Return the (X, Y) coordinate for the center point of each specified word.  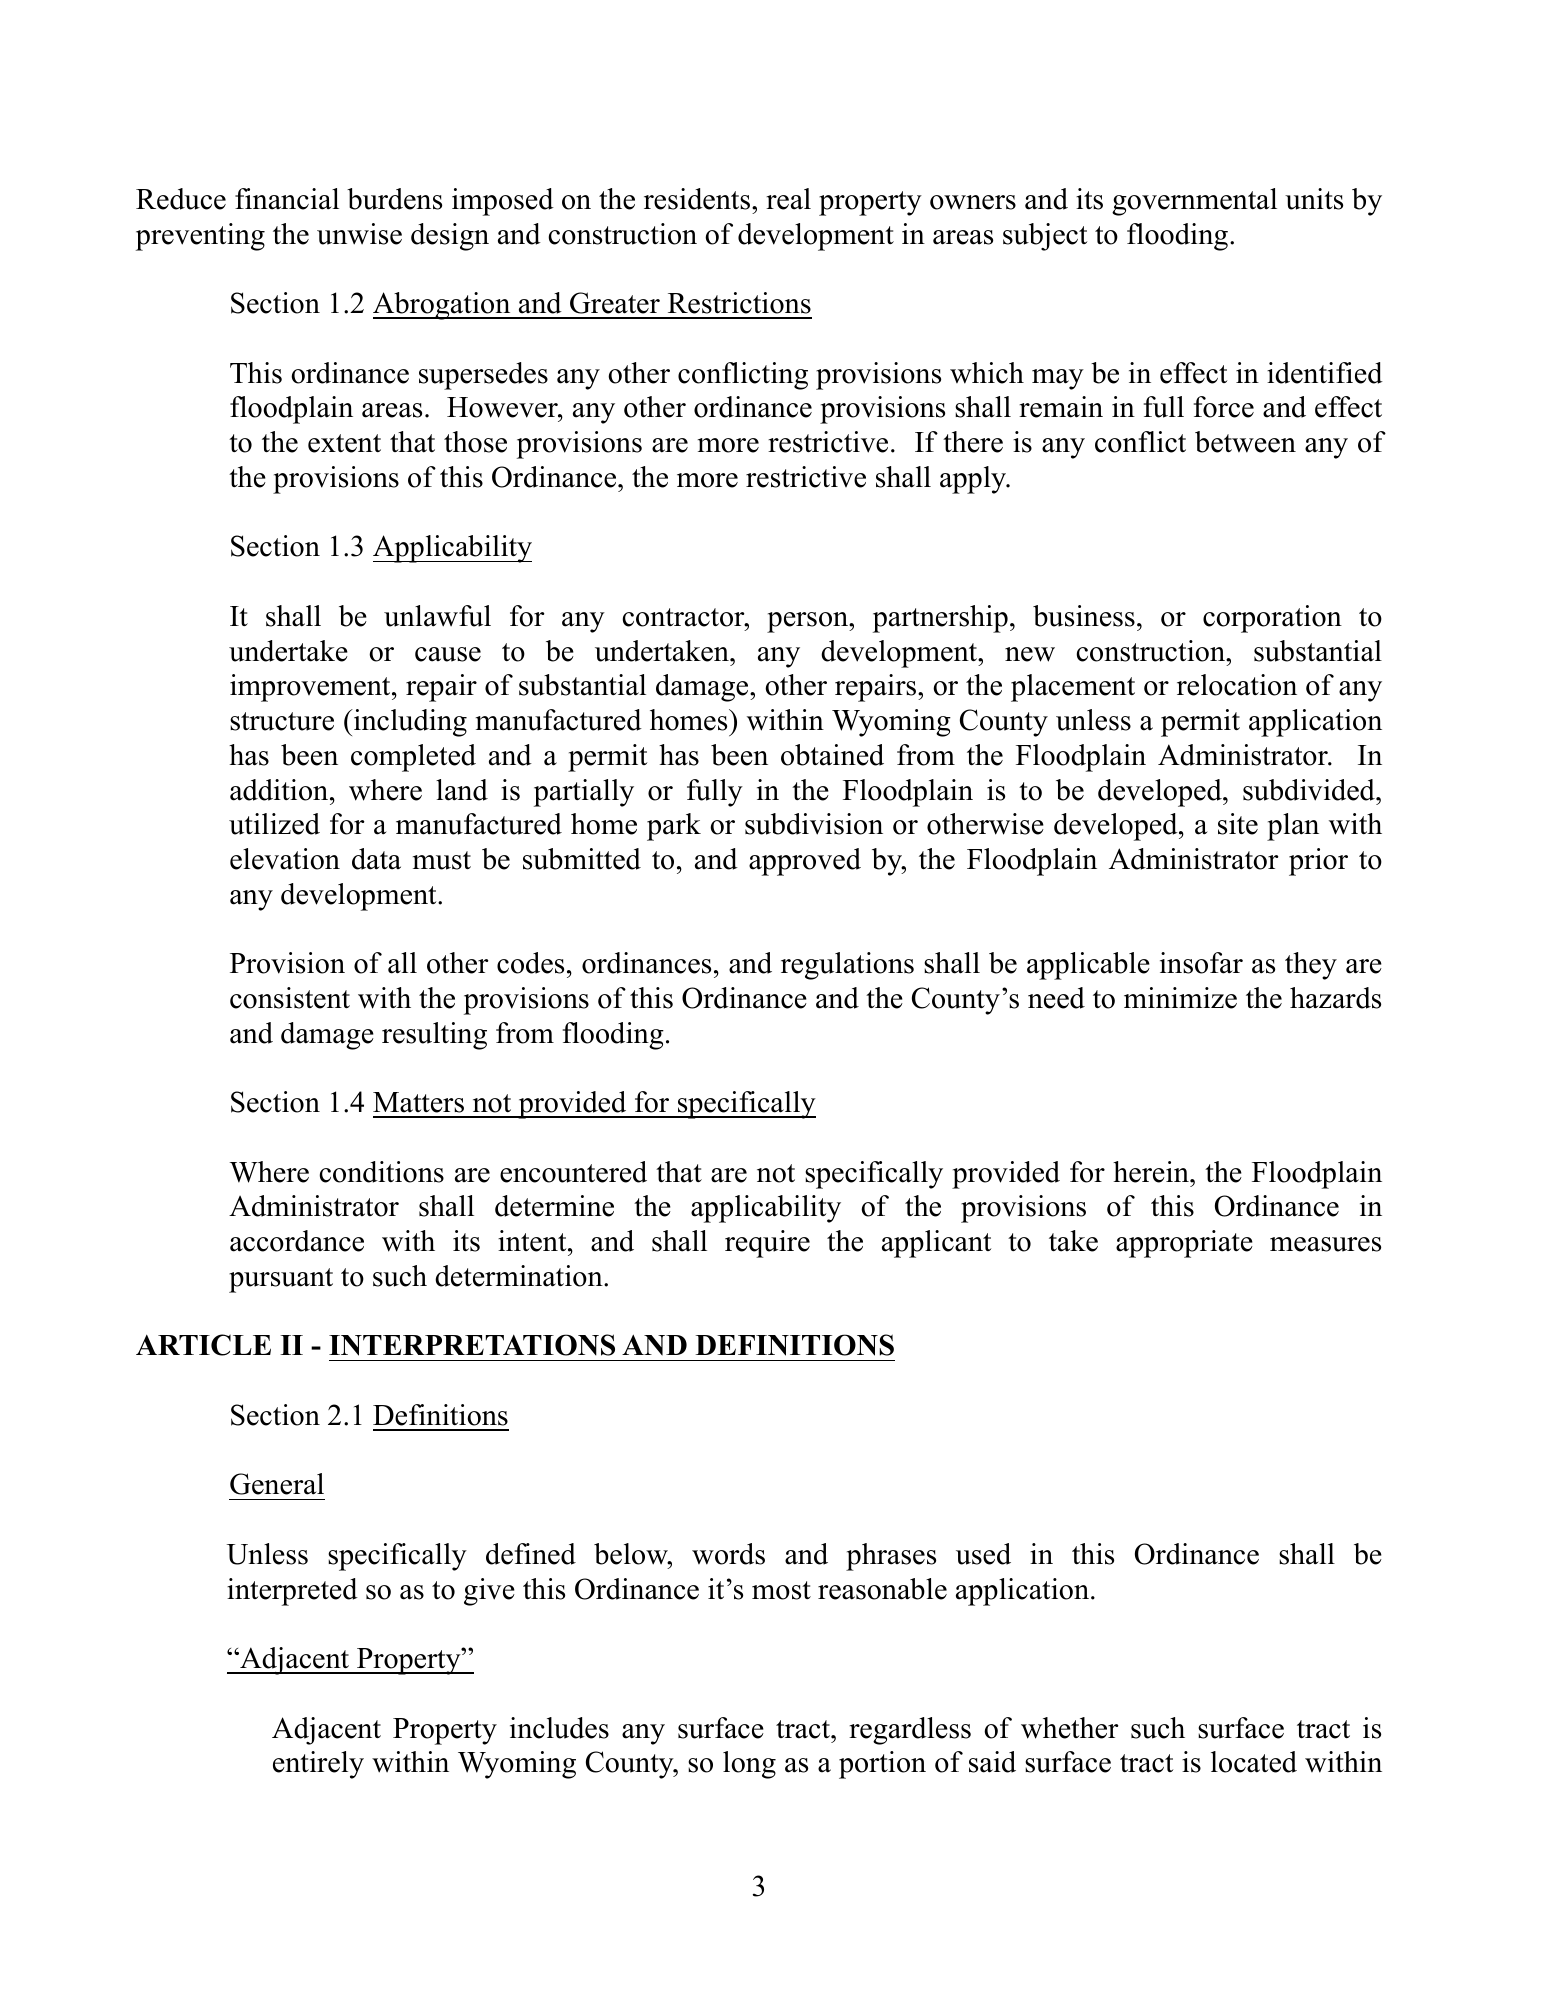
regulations (847, 966)
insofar (1201, 963)
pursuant (281, 1280)
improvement (311, 688)
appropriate (1184, 1244)
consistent (290, 998)
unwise (359, 234)
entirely (318, 1765)
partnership (940, 619)
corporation (1272, 619)
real (788, 199)
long (749, 1765)
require (767, 1244)
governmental (1194, 202)
